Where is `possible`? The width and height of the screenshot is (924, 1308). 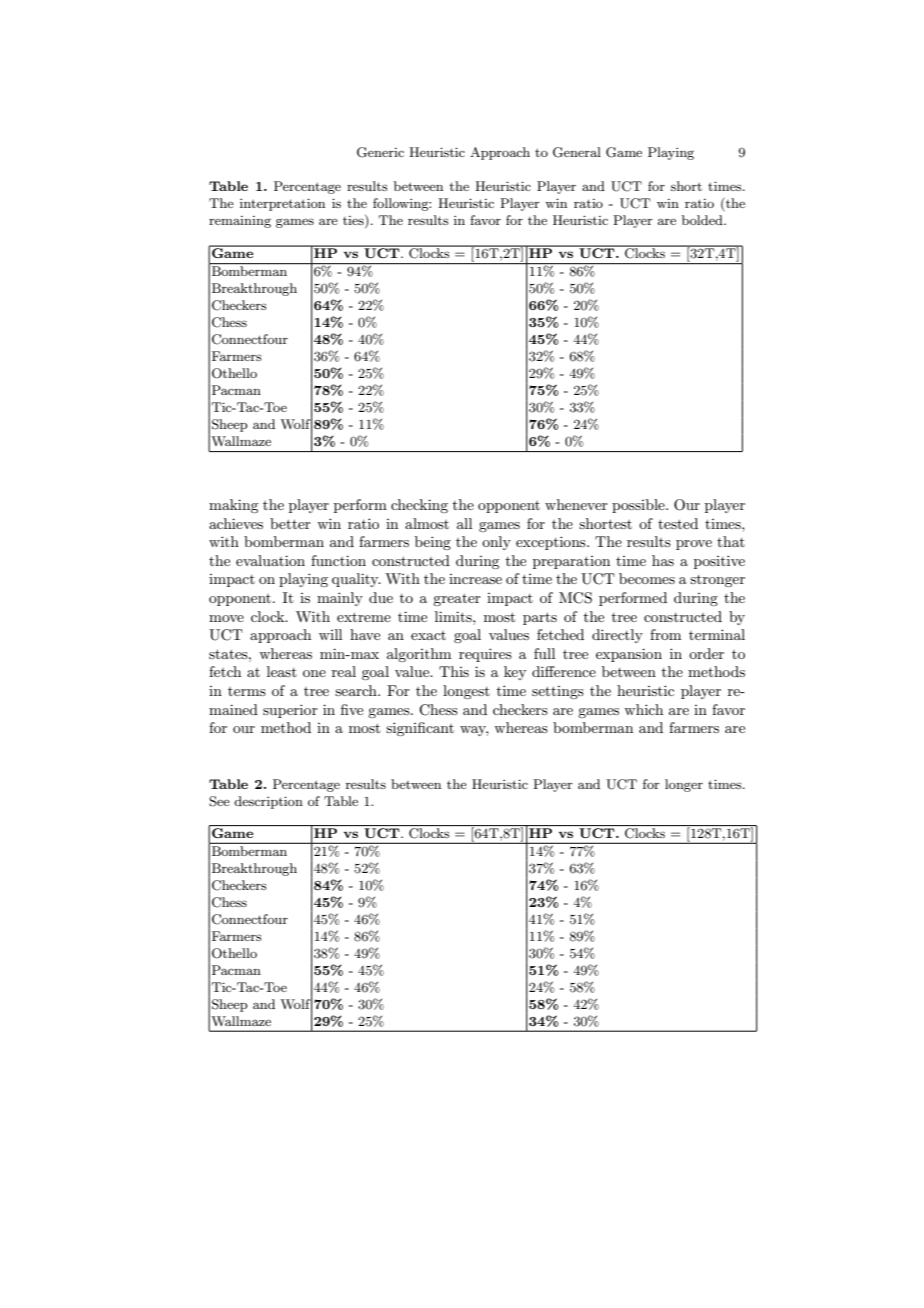 possible is located at coordinates (639, 506).
